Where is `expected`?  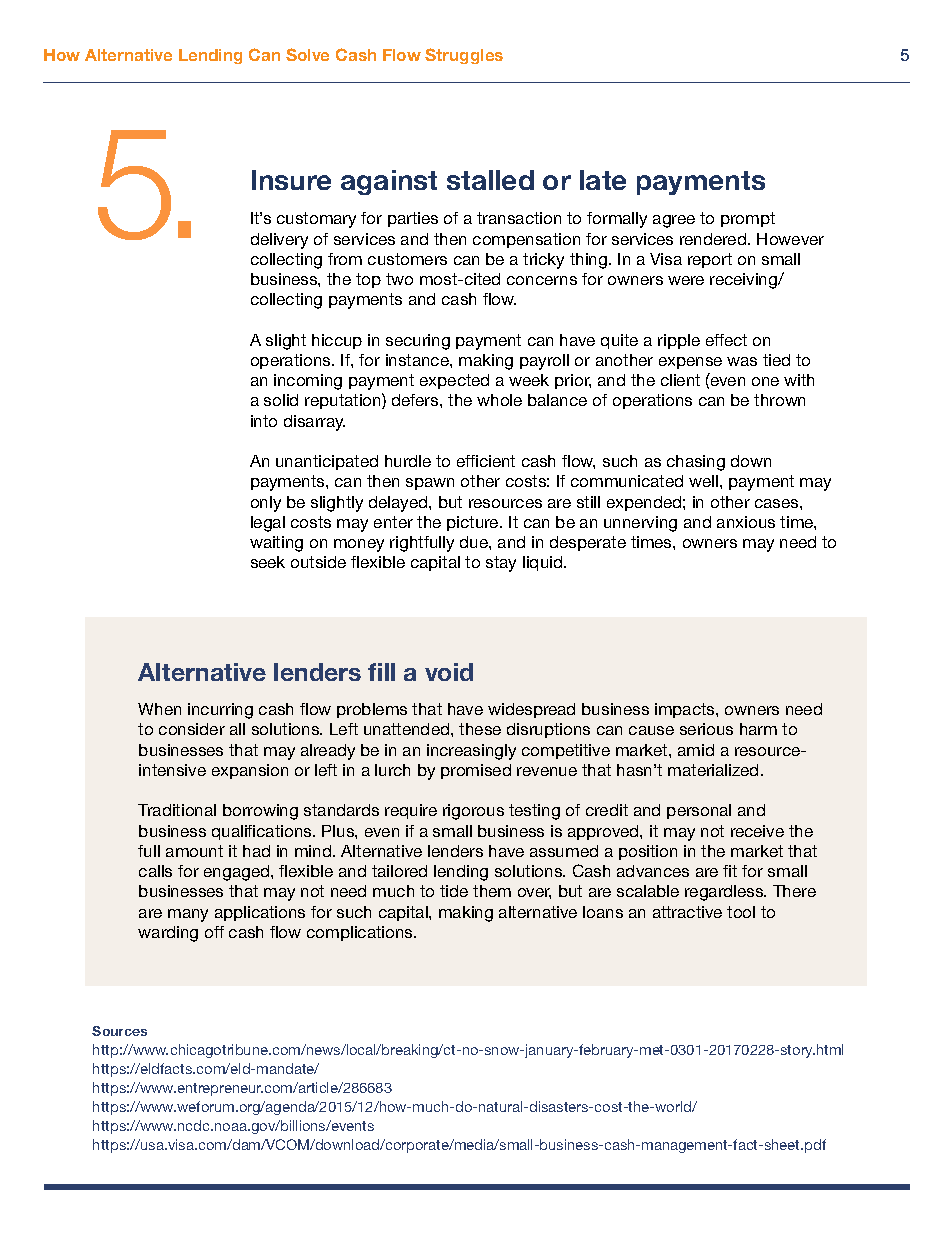
expected is located at coordinates (454, 381).
